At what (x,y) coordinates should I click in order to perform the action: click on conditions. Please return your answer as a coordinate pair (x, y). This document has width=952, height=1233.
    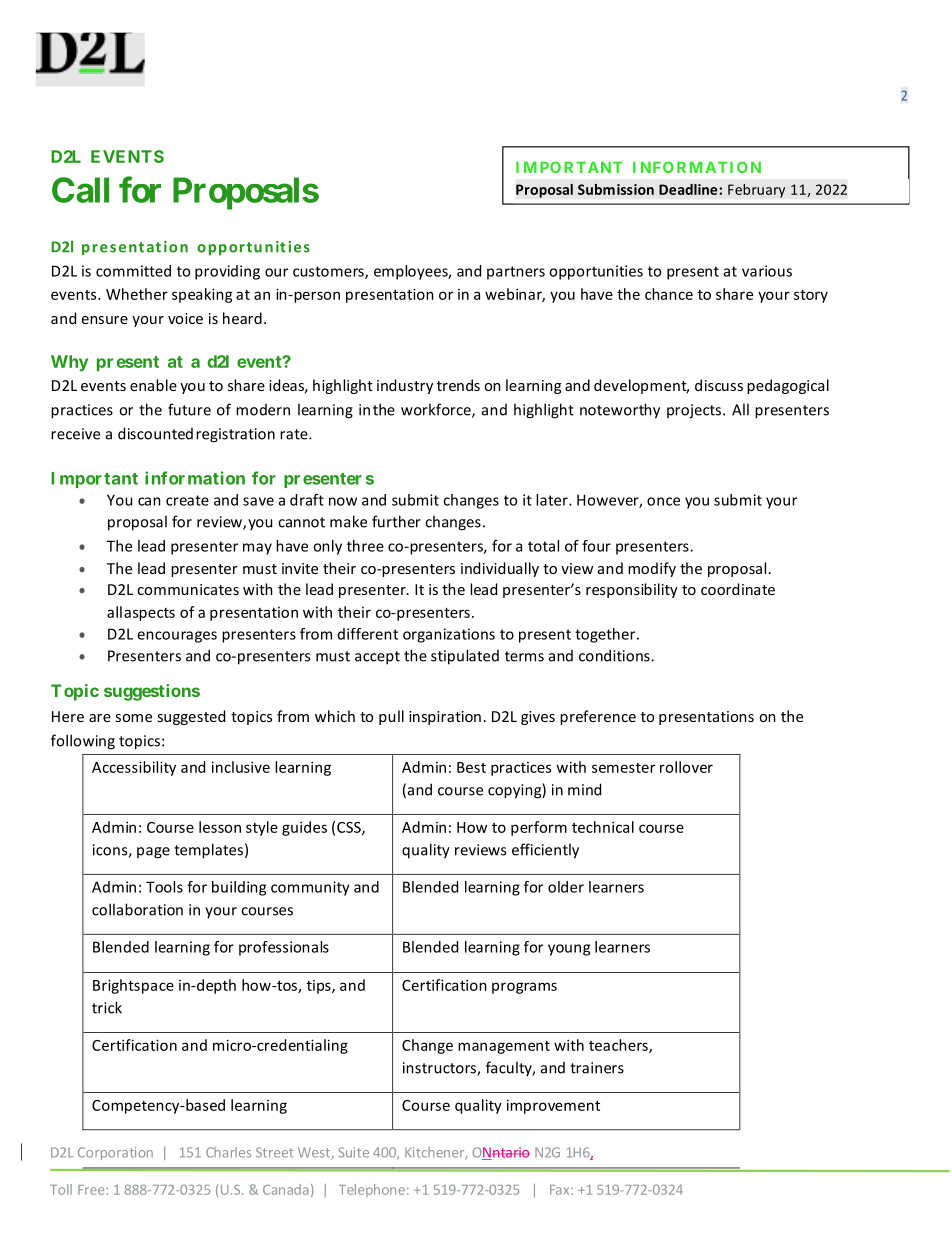
    Looking at the image, I should click on (615, 655).
